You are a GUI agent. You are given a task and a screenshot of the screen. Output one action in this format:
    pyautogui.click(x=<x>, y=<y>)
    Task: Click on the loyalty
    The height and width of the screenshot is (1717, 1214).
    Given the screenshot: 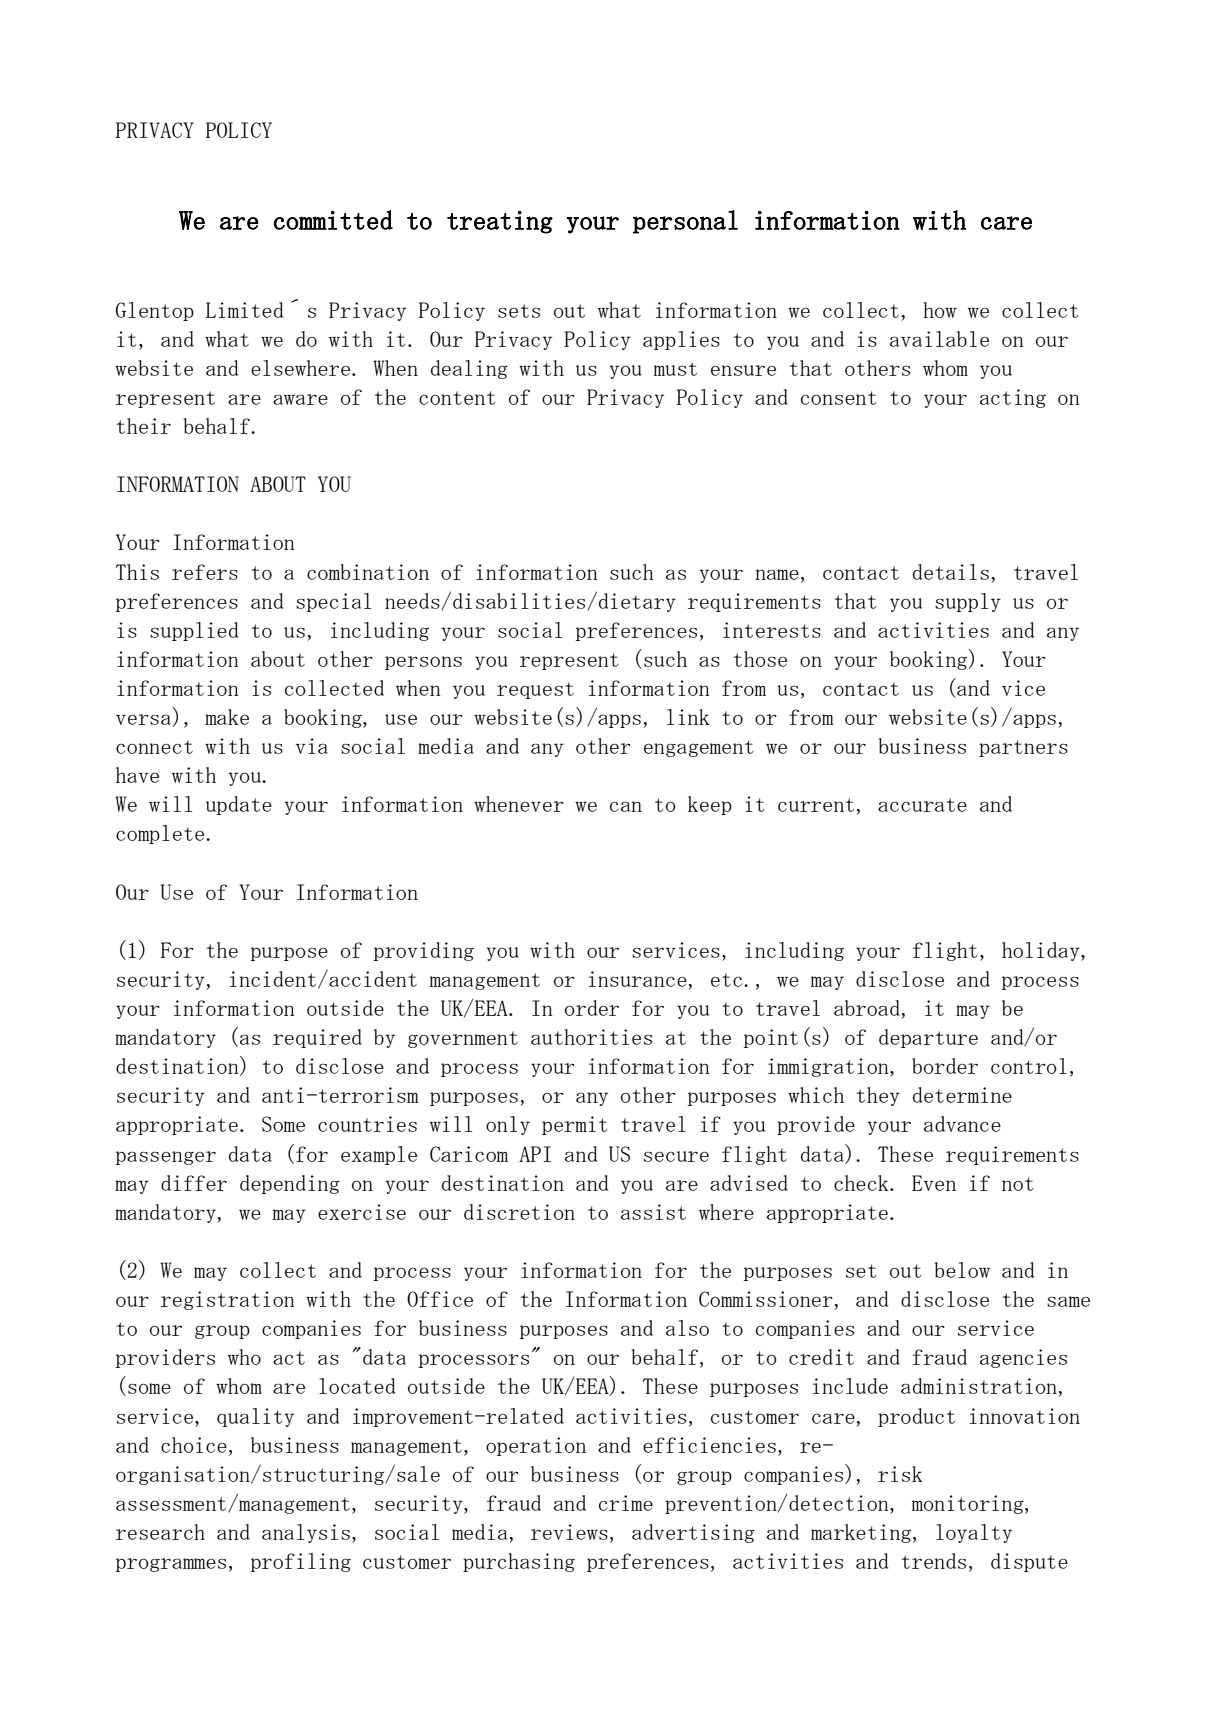 What is the action you would take?
    pyautogui.click(x=974, y=1533)
